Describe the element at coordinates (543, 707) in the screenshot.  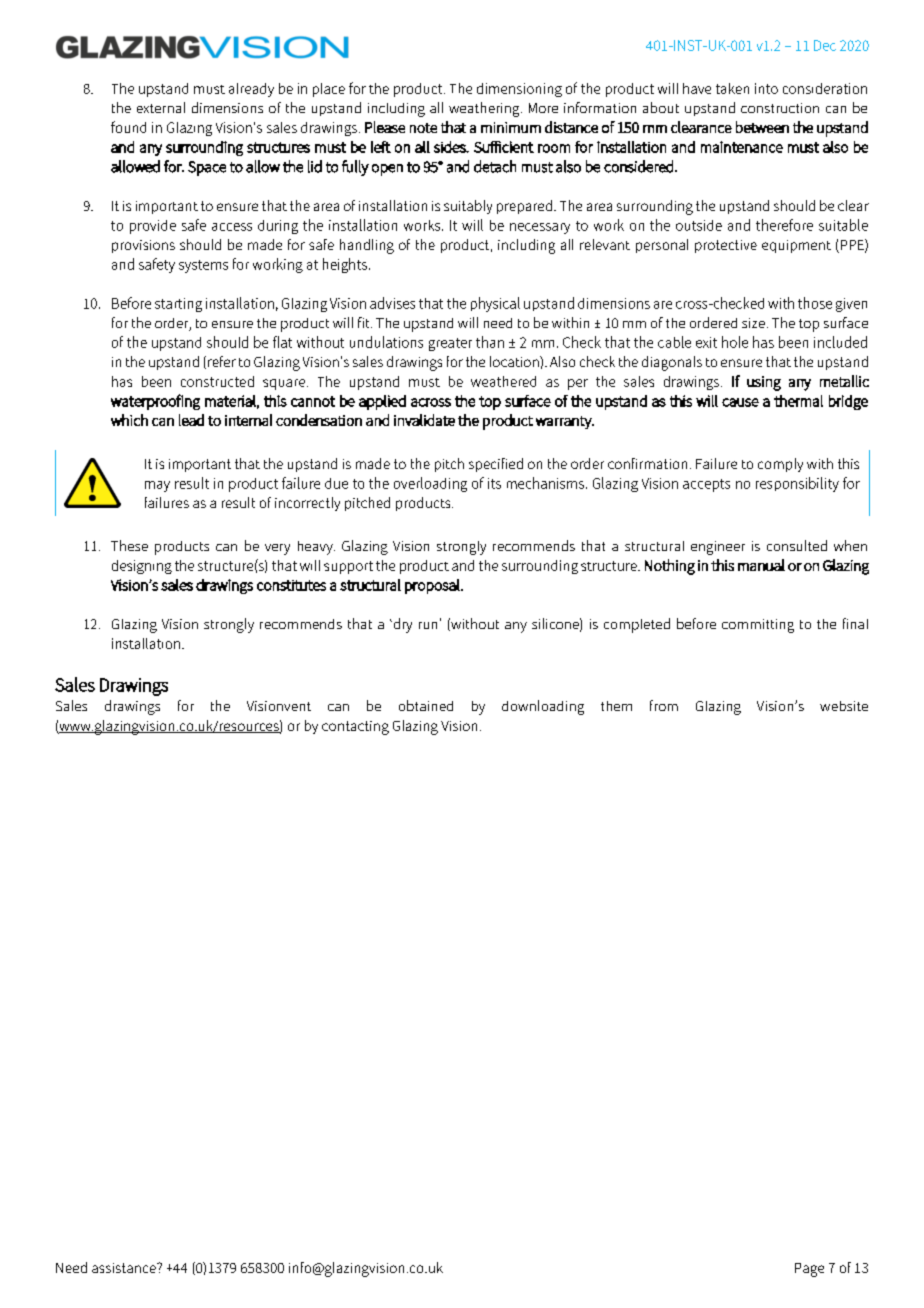
I see `downloading` at that location.
